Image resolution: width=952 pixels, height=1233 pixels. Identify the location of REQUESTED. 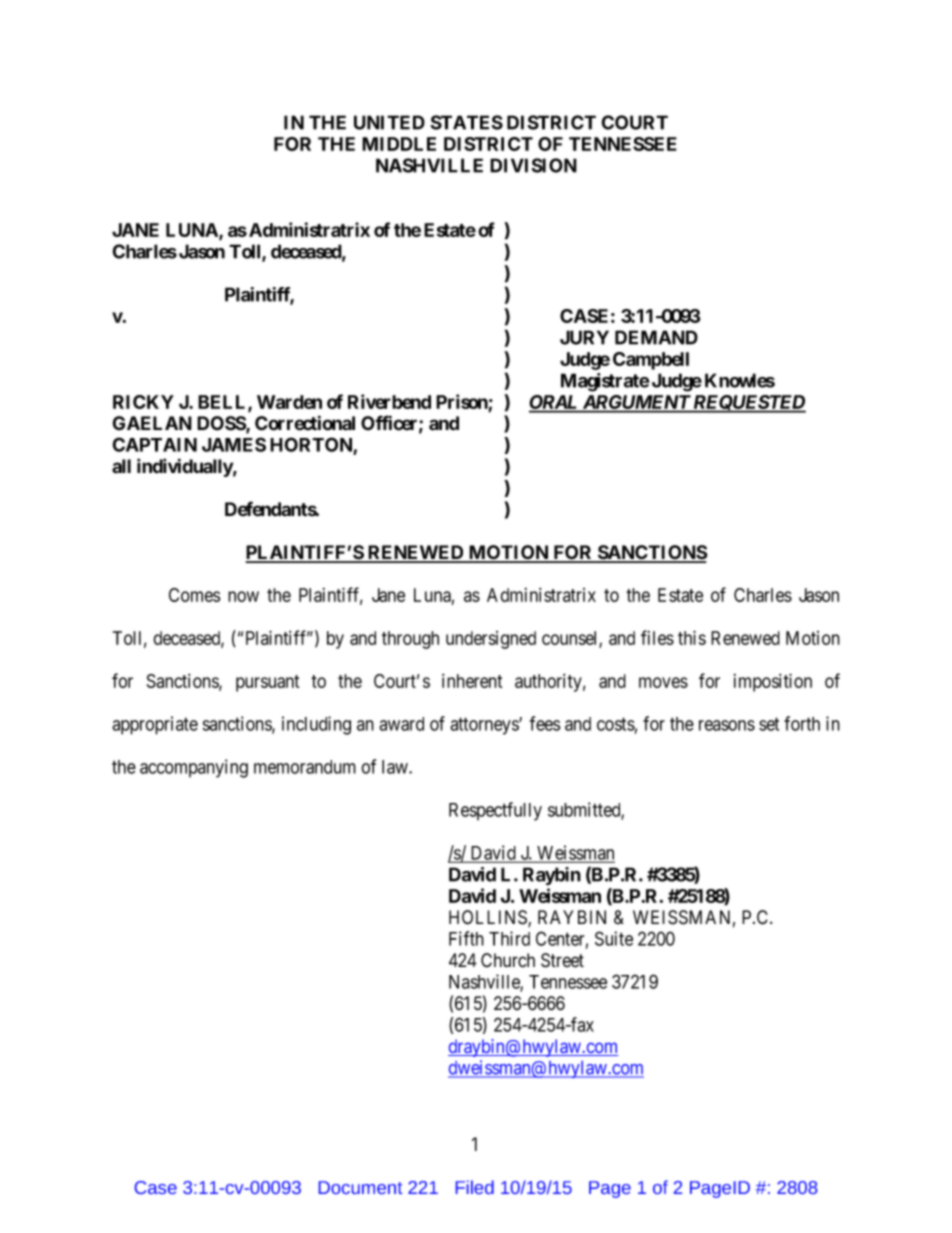
(748, 404).
